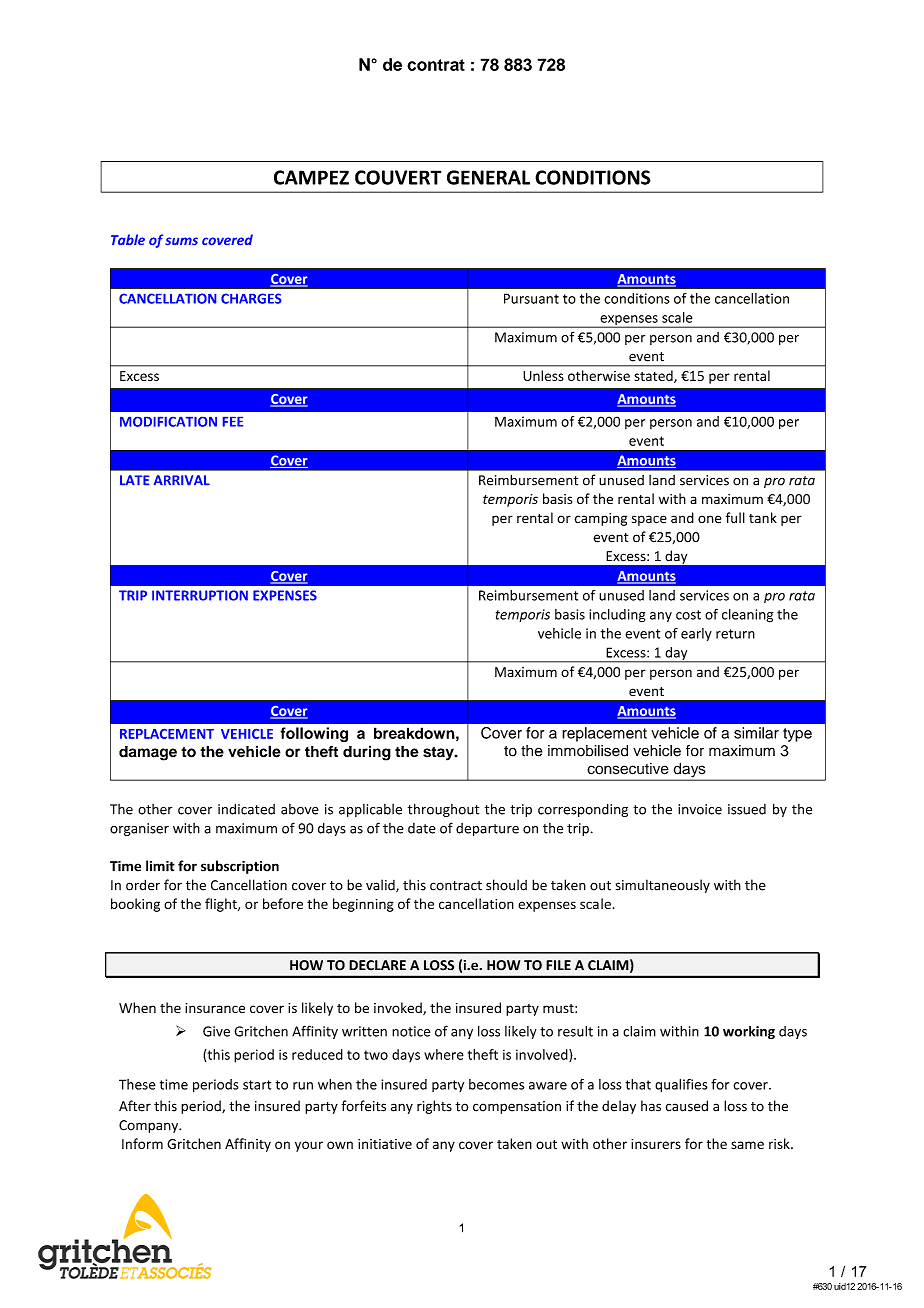 This screenshot has height=1308, width=924. Describe the element at coordinates (686, 1106) in the screenshot. I see `caused` at that location.
